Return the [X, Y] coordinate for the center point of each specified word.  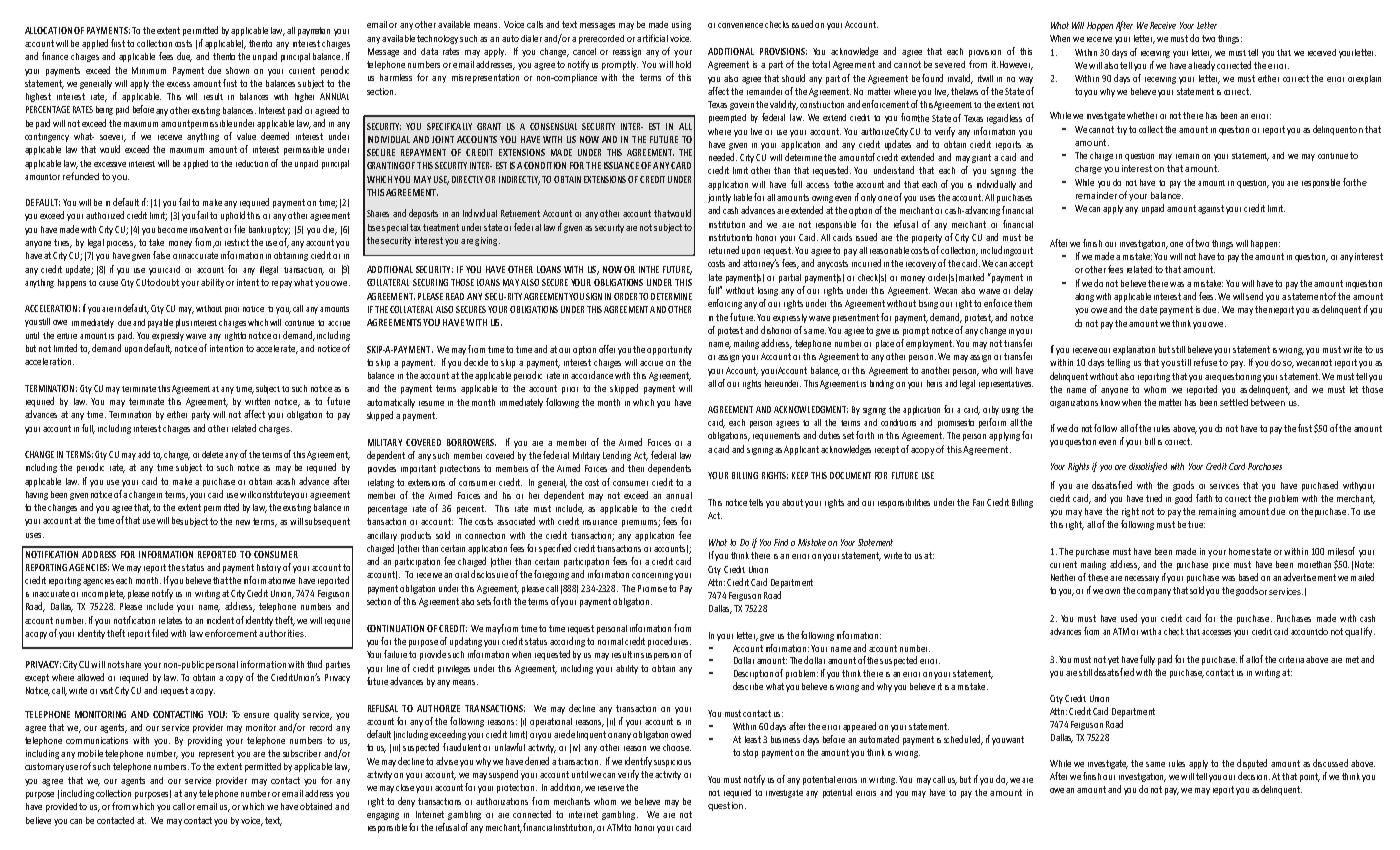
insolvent [206, 229]
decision [1254, 776]
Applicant [801, 450]
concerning [652, 576]
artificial [652, 38]
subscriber [302, 753]
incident [220, 620]
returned [724, 250]
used [1129, 618]
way [1026, 80]
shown [237, 70]
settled [1234, 402]
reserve [611, 788]
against [1211, 209]
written [257, 401]
